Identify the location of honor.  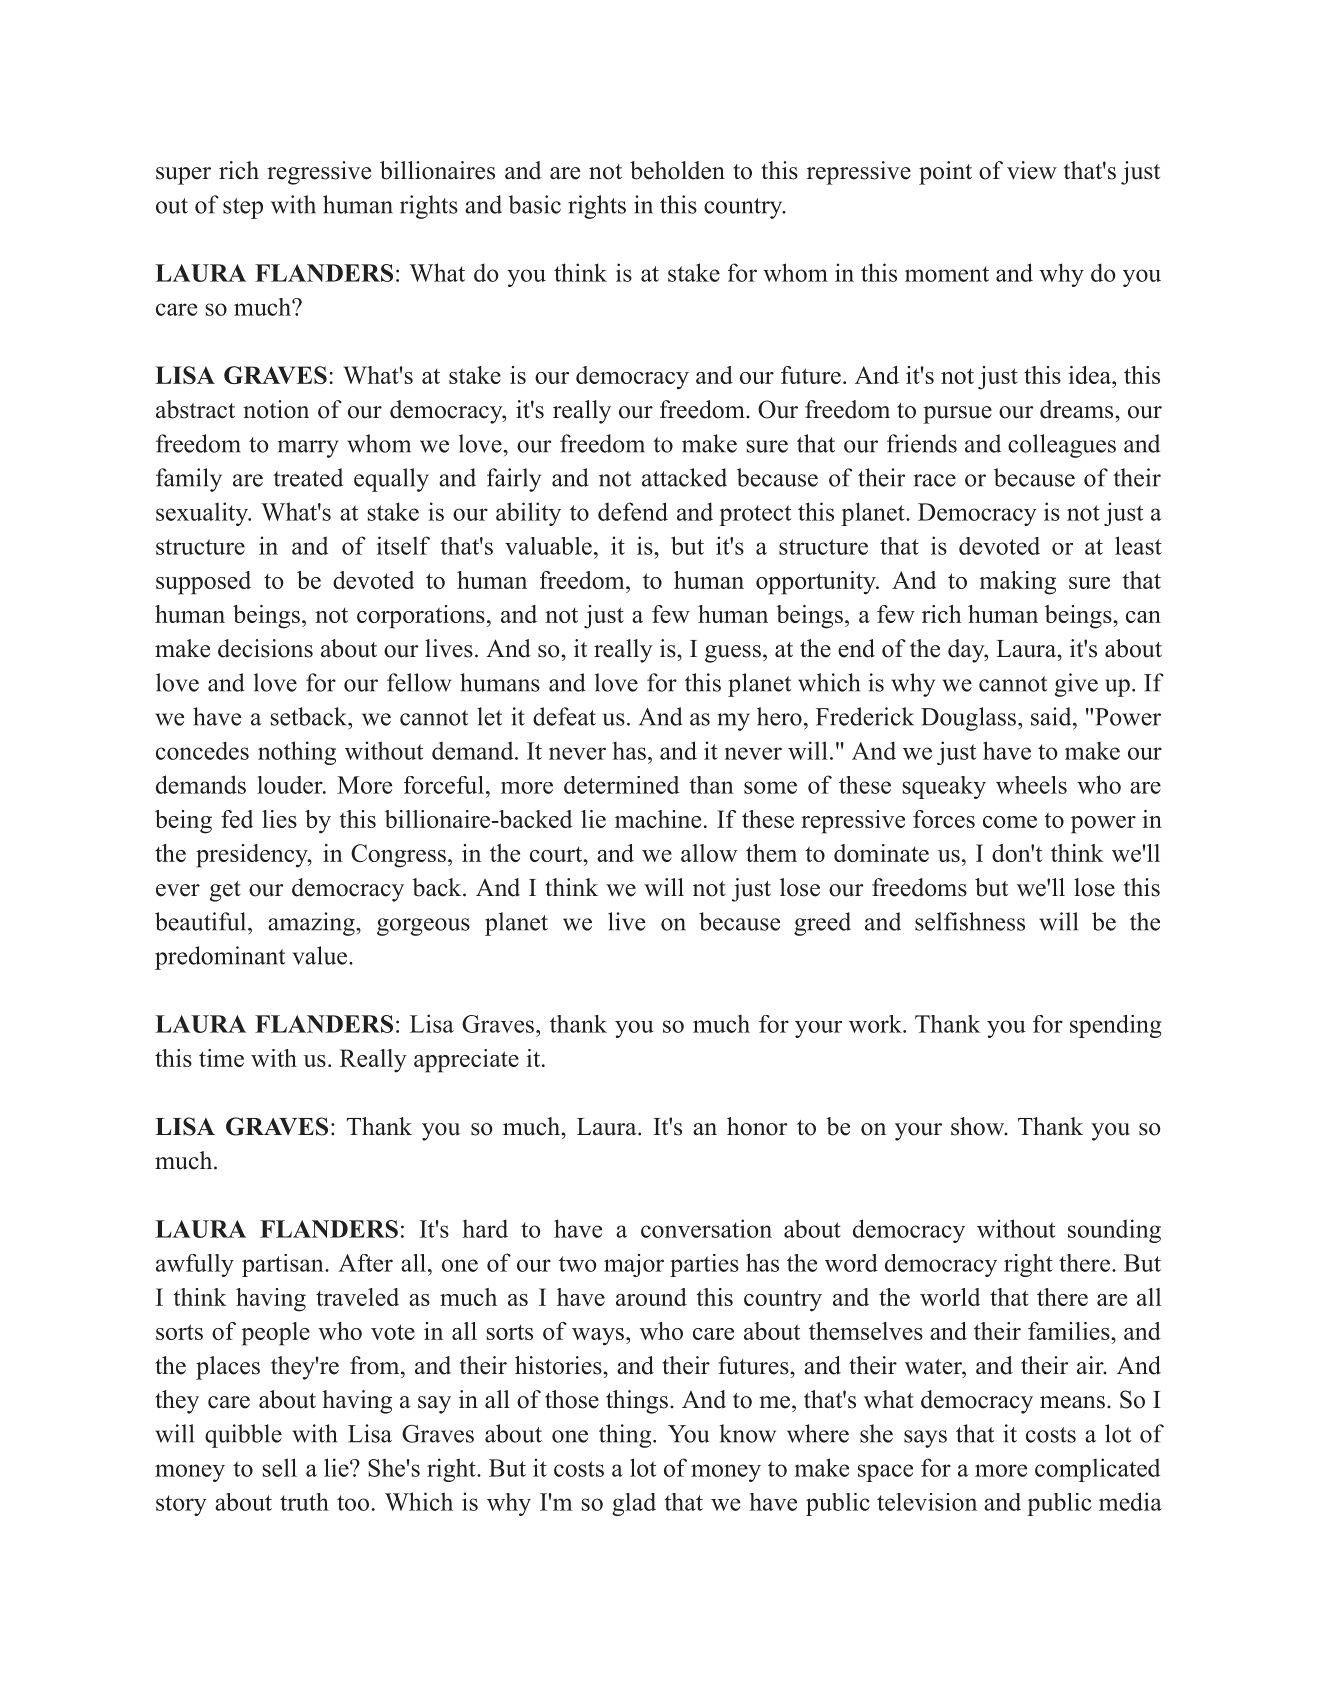
(757, 1126).
